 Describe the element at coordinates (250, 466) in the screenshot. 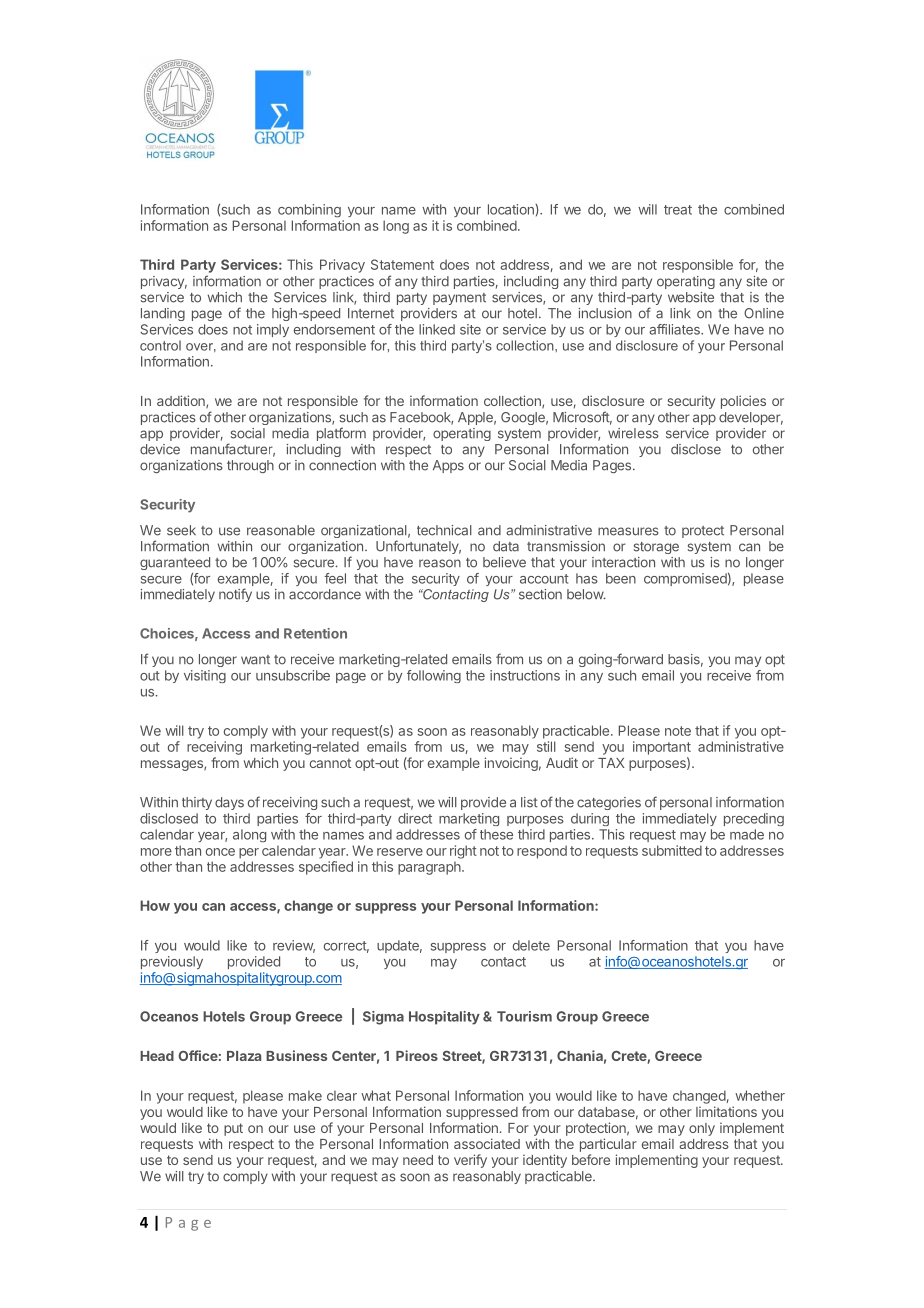

I see `through` at that location.
